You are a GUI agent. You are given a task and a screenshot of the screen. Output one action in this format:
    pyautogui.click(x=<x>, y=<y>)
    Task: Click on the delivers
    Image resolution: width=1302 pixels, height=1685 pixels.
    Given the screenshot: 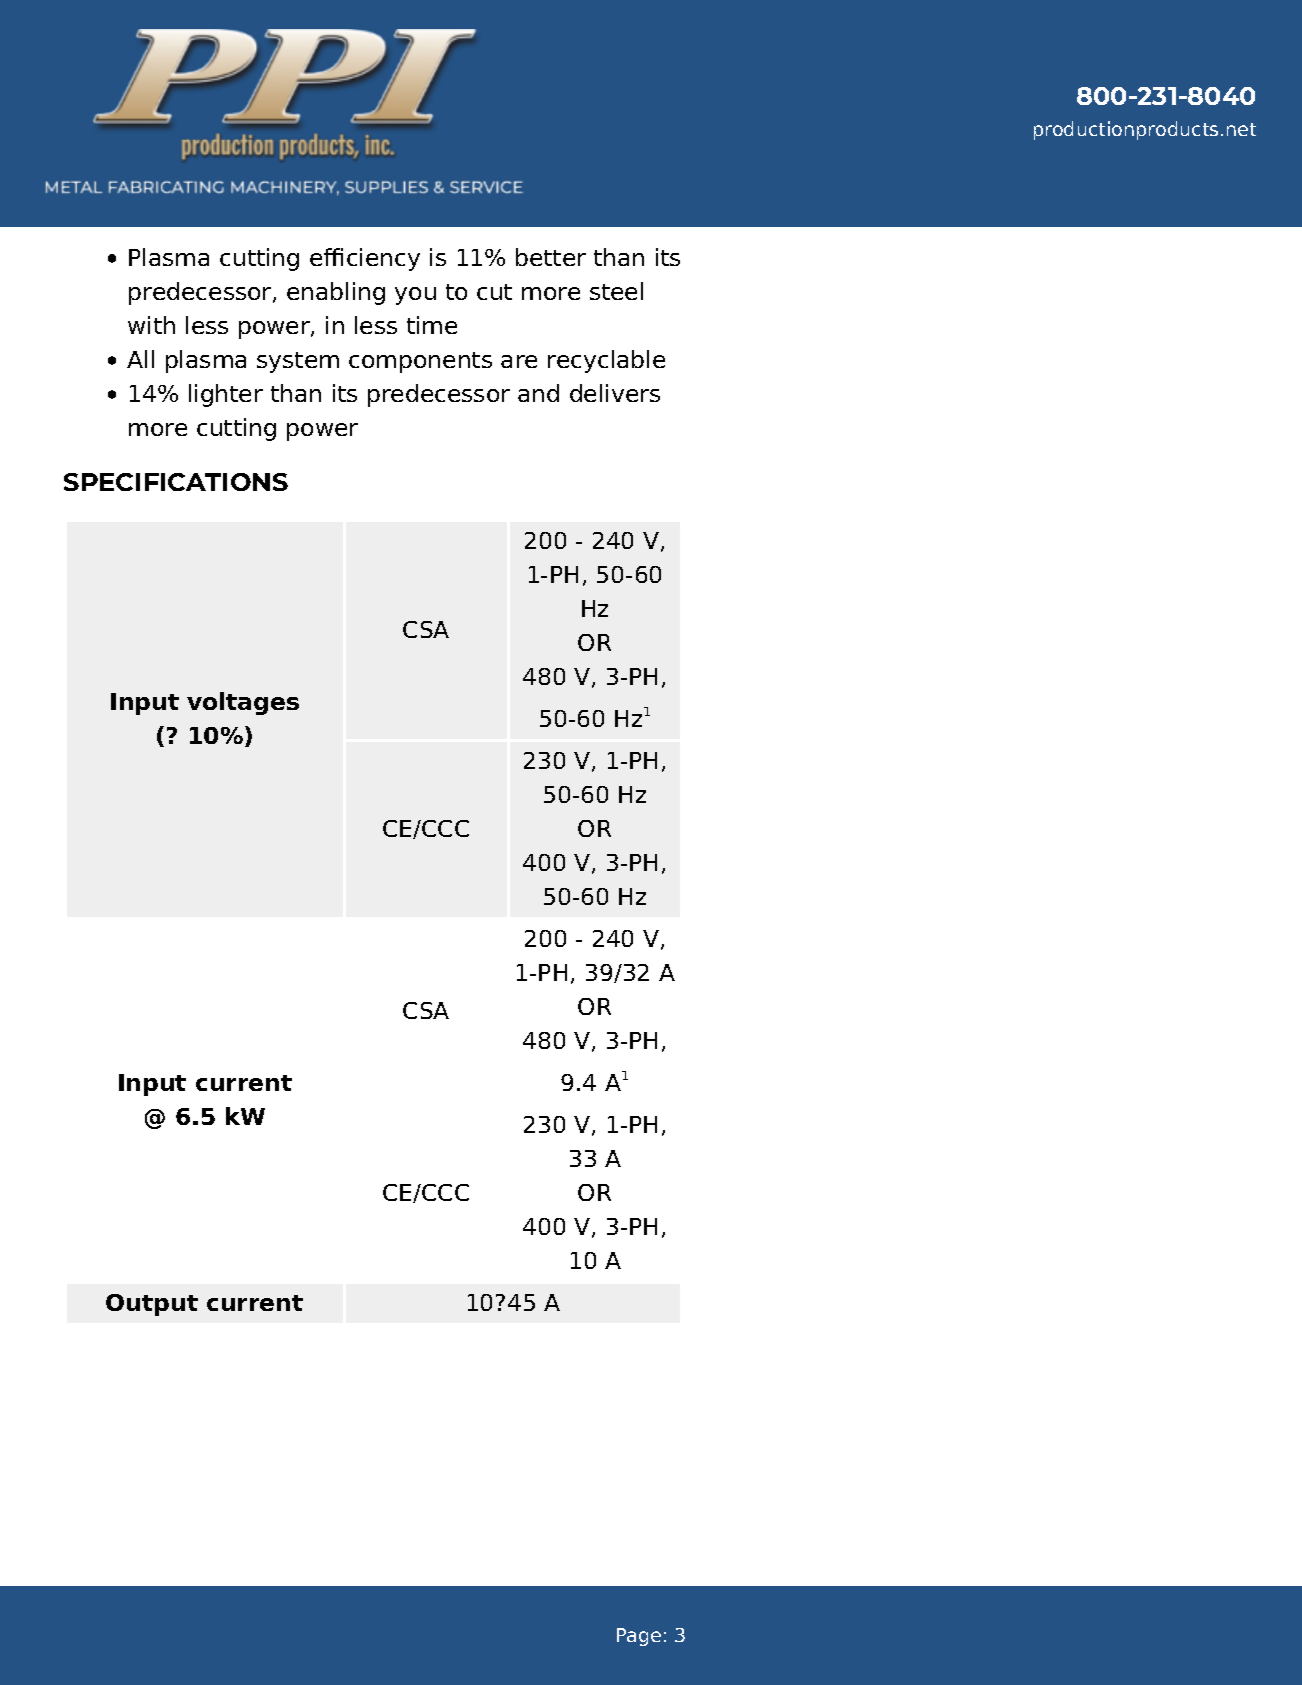 What is the action you would take?
    pyautogui.click(x=615, y=393)
